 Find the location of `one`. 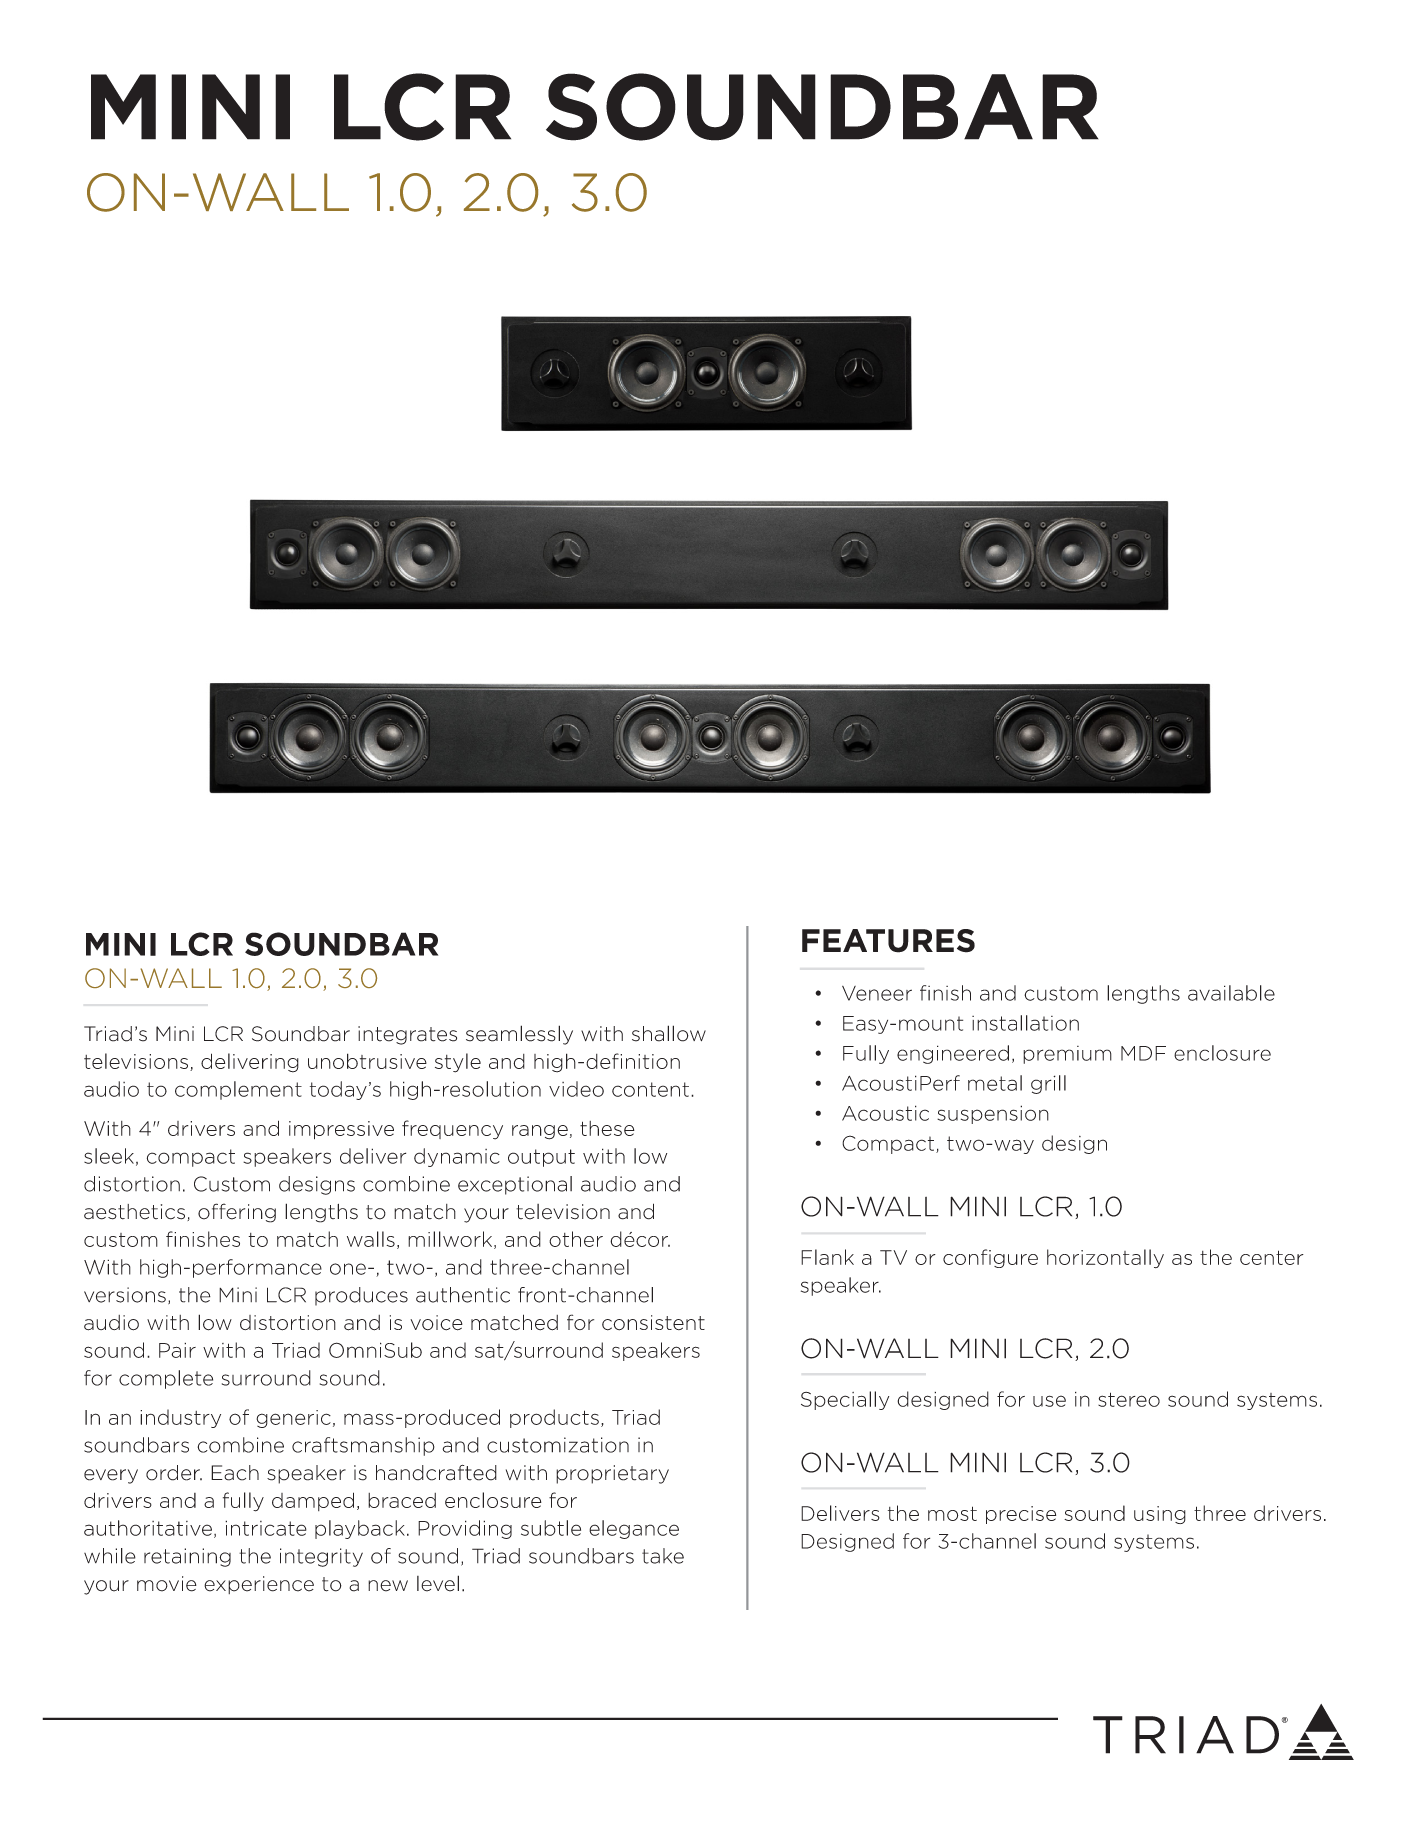

one is located at coordinates (348, 1269).
